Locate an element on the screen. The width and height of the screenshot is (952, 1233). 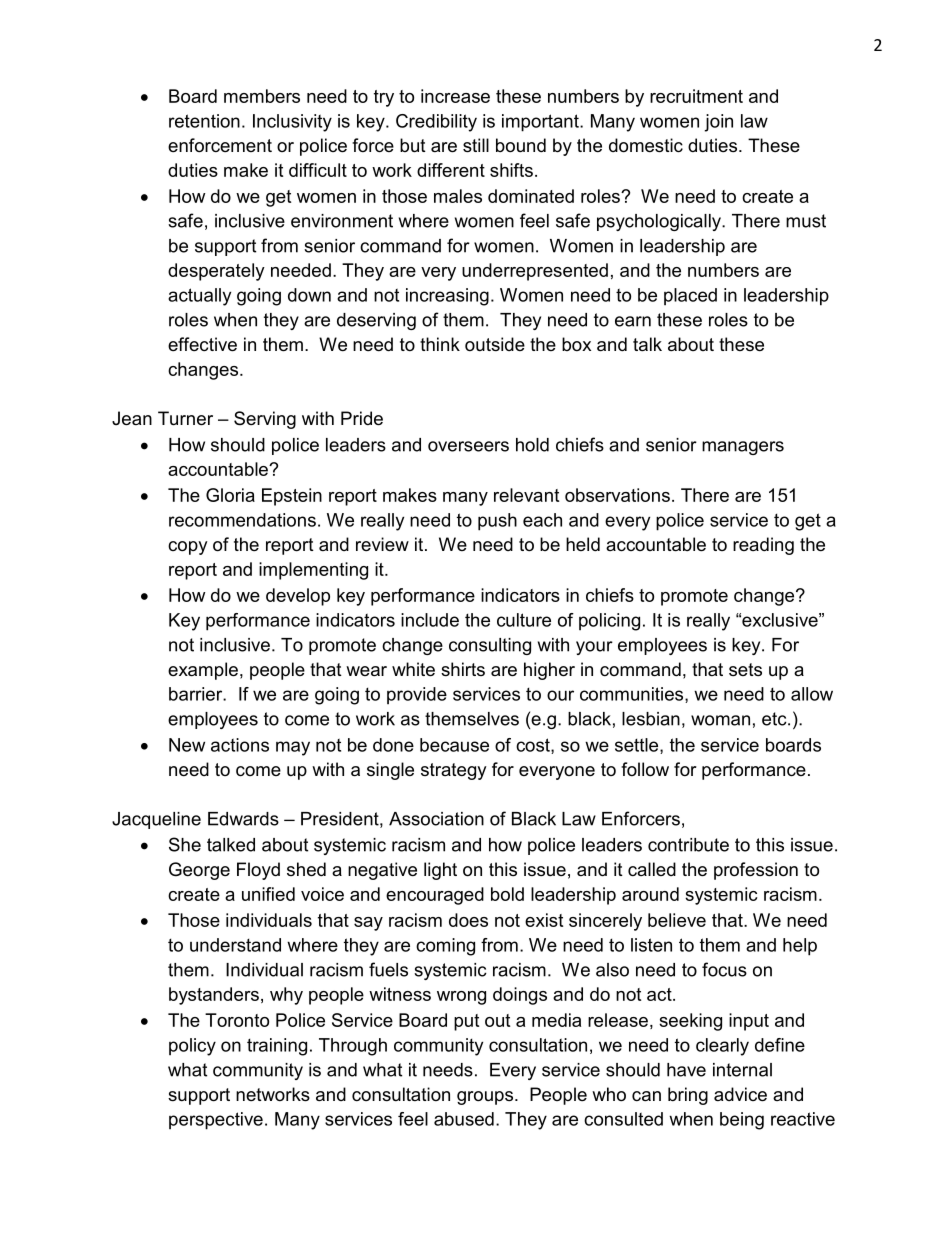
advice is located at coordinates (740, 1094).
